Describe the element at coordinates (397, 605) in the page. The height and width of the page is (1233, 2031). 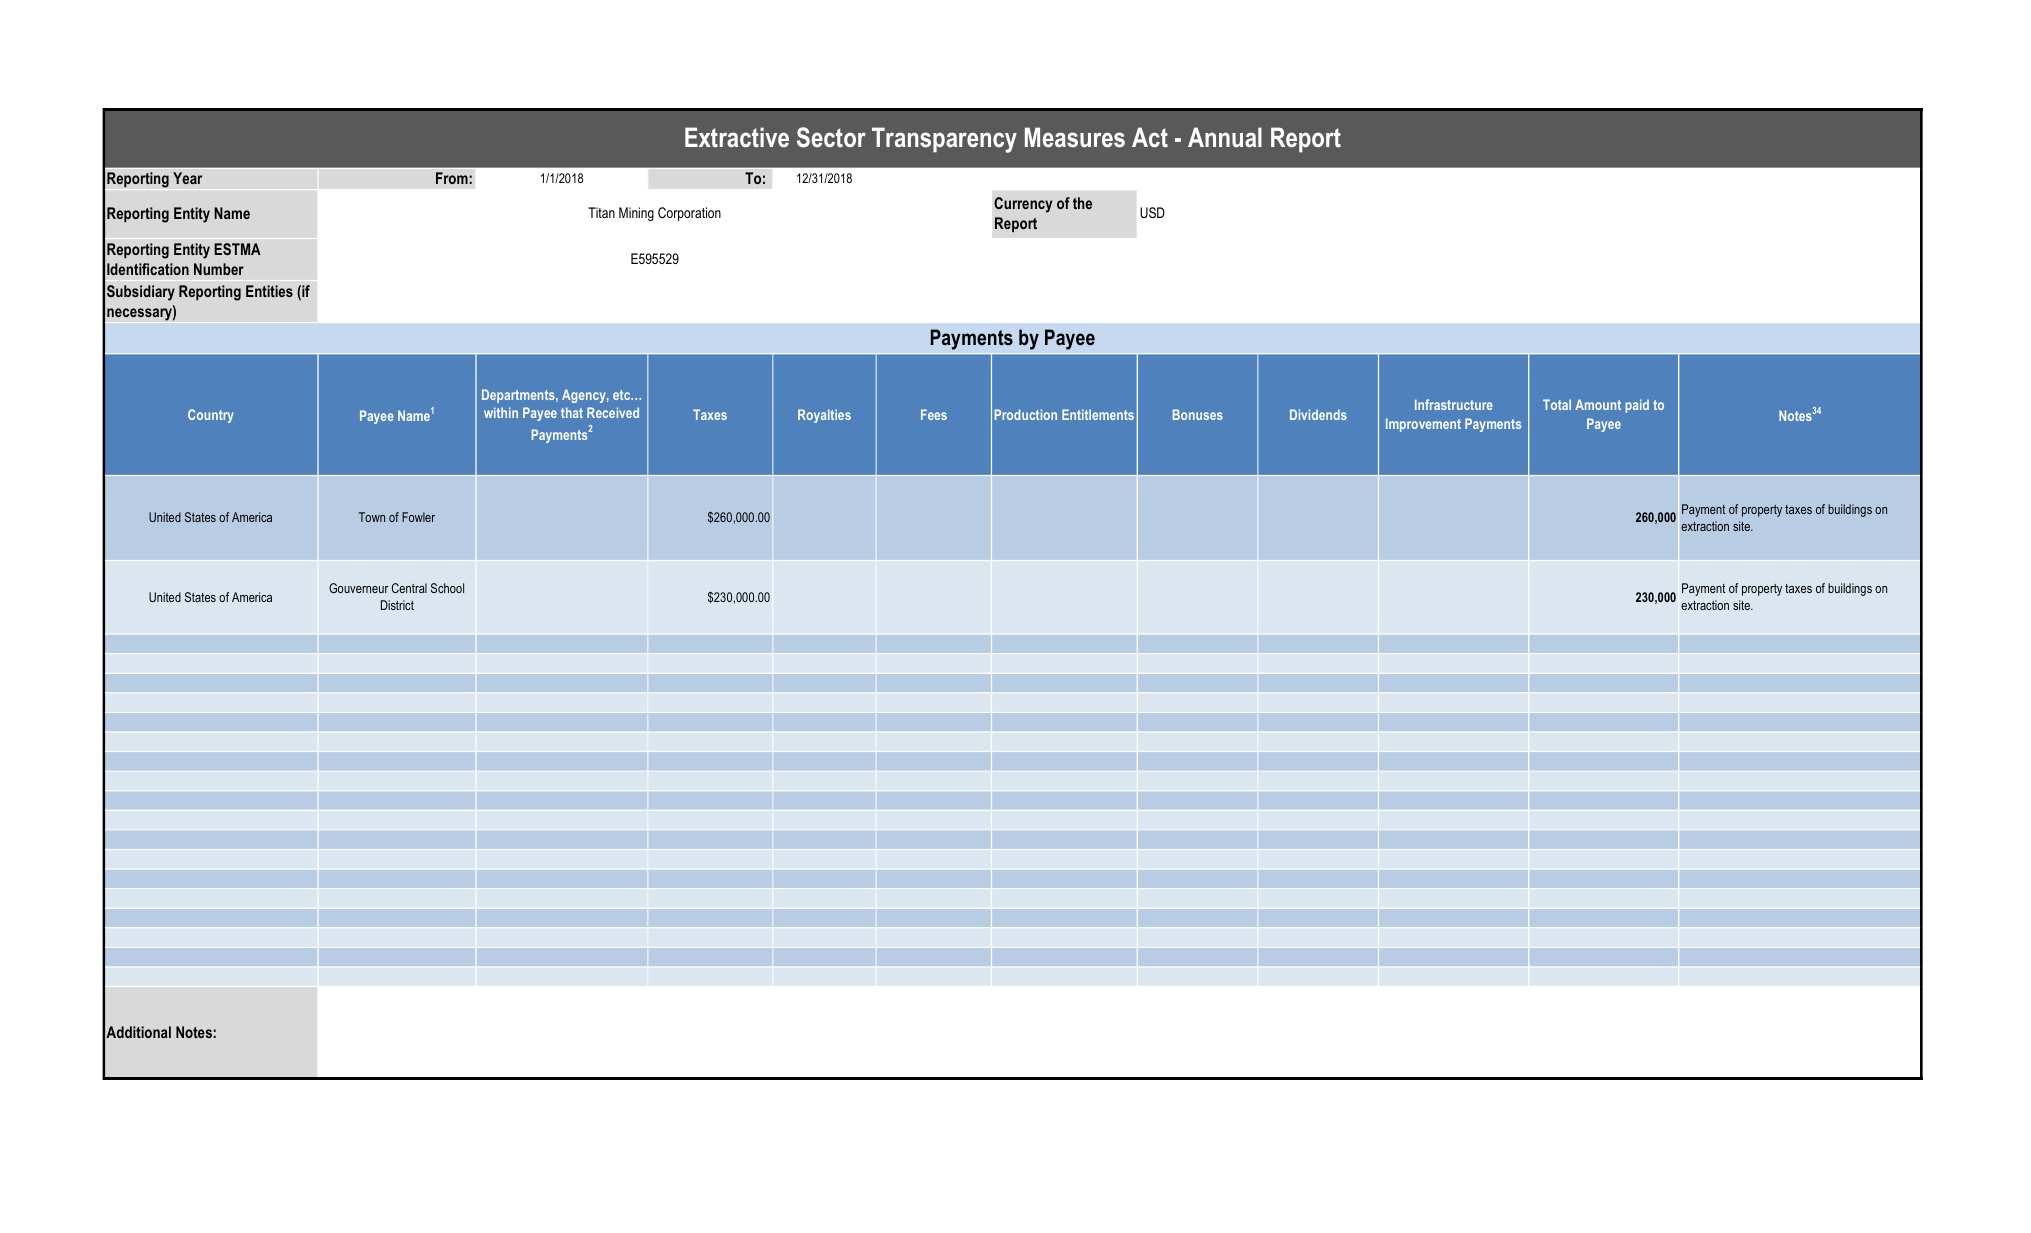
I see `District` at that location.
